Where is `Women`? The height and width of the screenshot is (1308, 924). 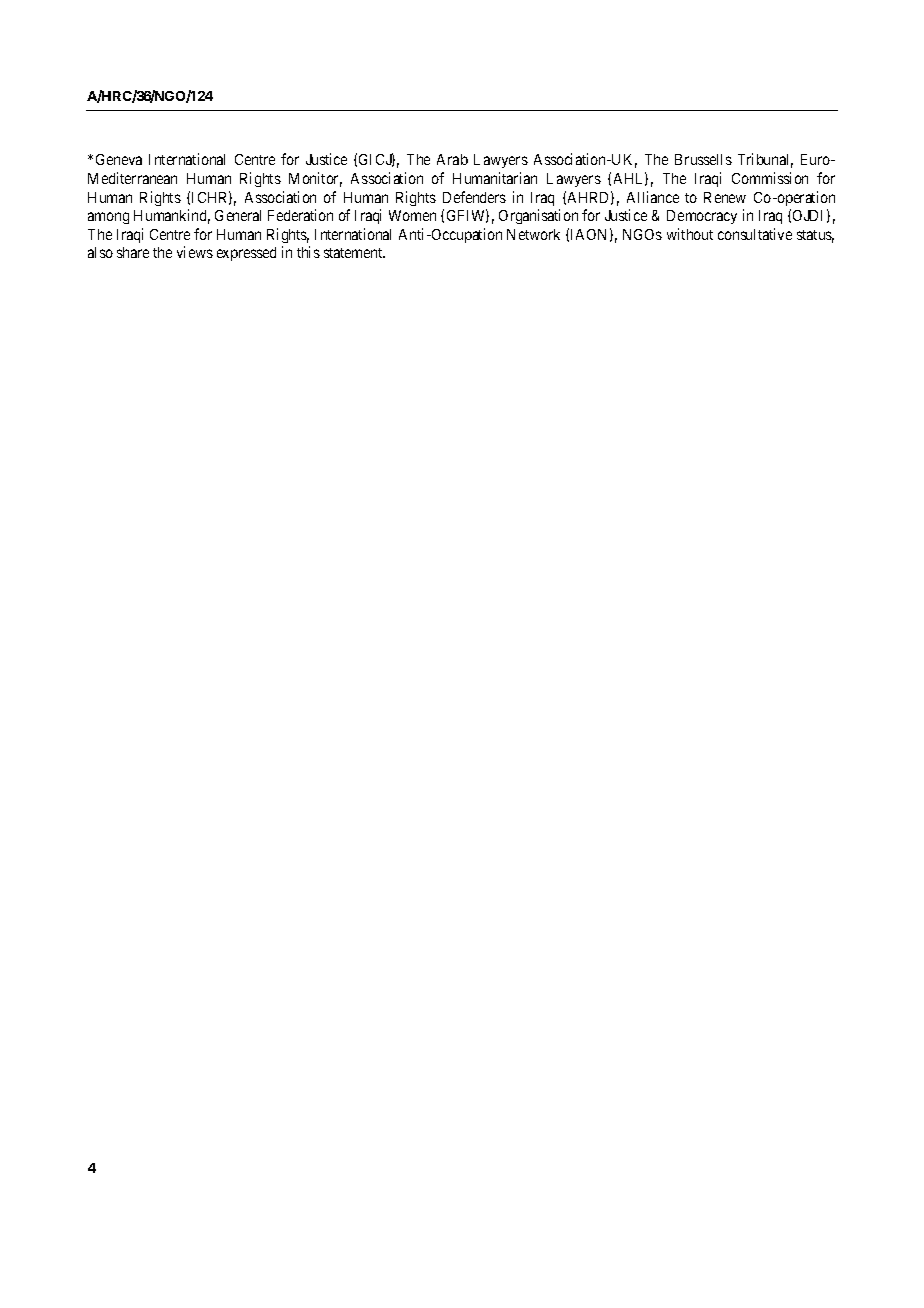 Women is located at coordinates (412, 215).
